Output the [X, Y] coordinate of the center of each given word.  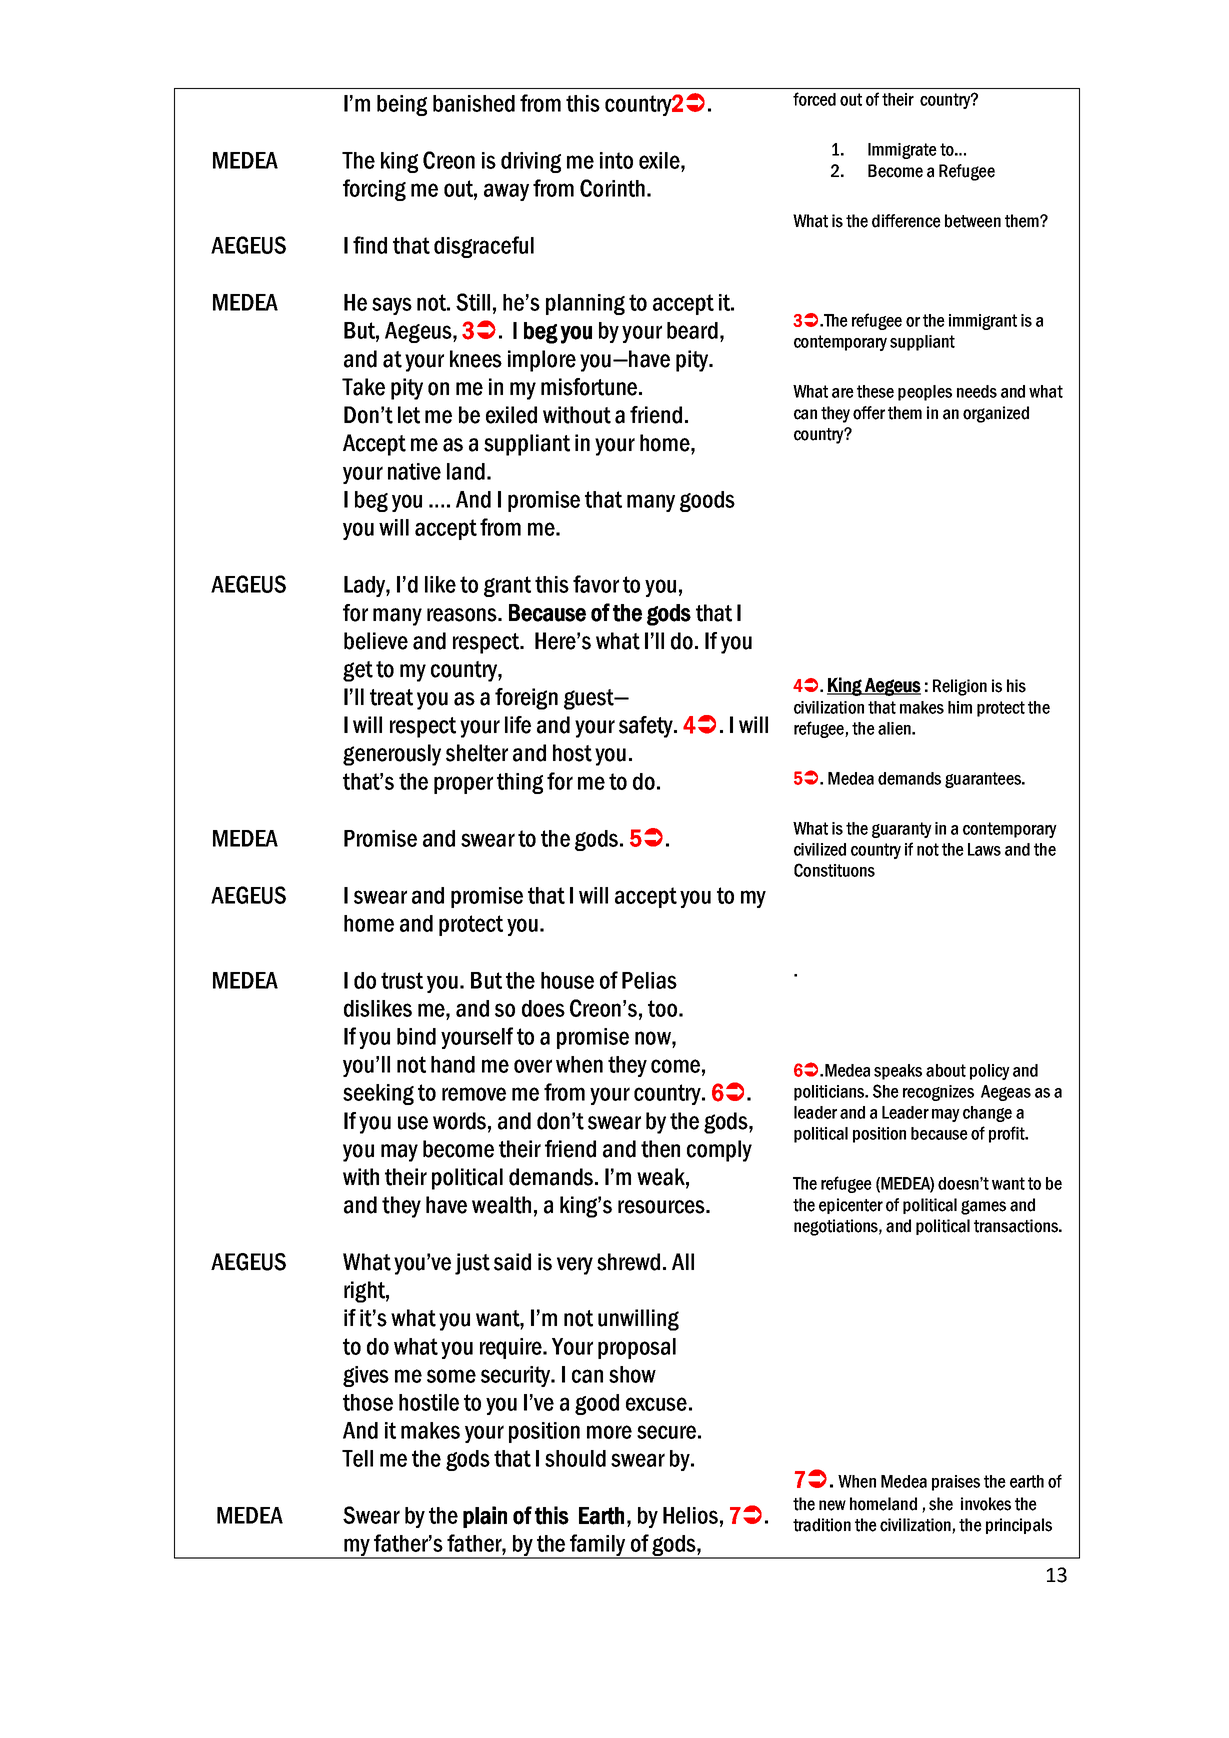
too [662, 1008]
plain [485, 1517]
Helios [690, 1515]
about [946, 1070]
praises [956, 1483]
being [402, 105]
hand [453, 1064]
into [616, 160]
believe [376, 641]
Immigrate [902, 151]
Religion [960, 687]
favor [596, 584]
